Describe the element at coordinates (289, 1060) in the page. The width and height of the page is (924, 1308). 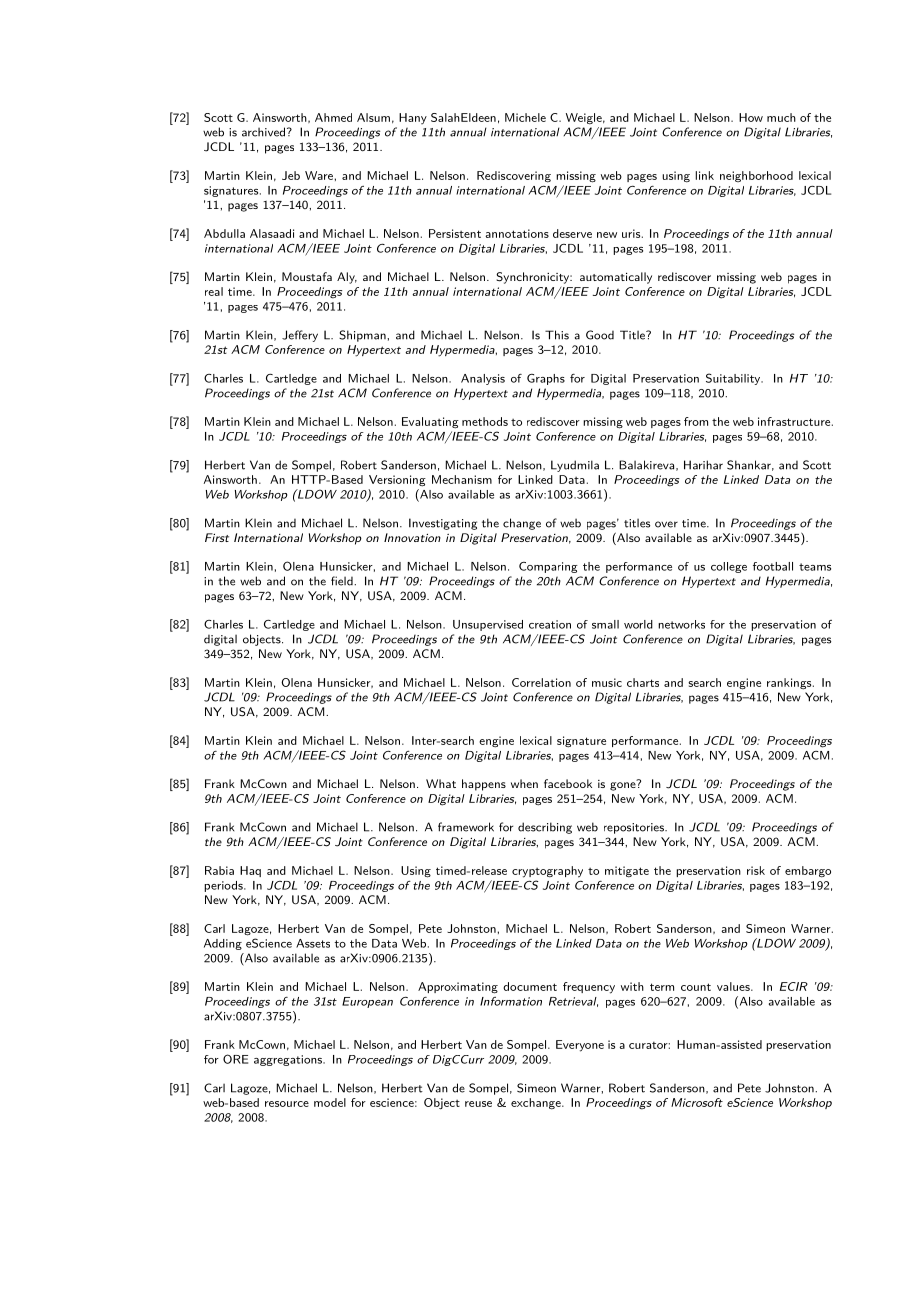
I see `aggregations` at that location.
